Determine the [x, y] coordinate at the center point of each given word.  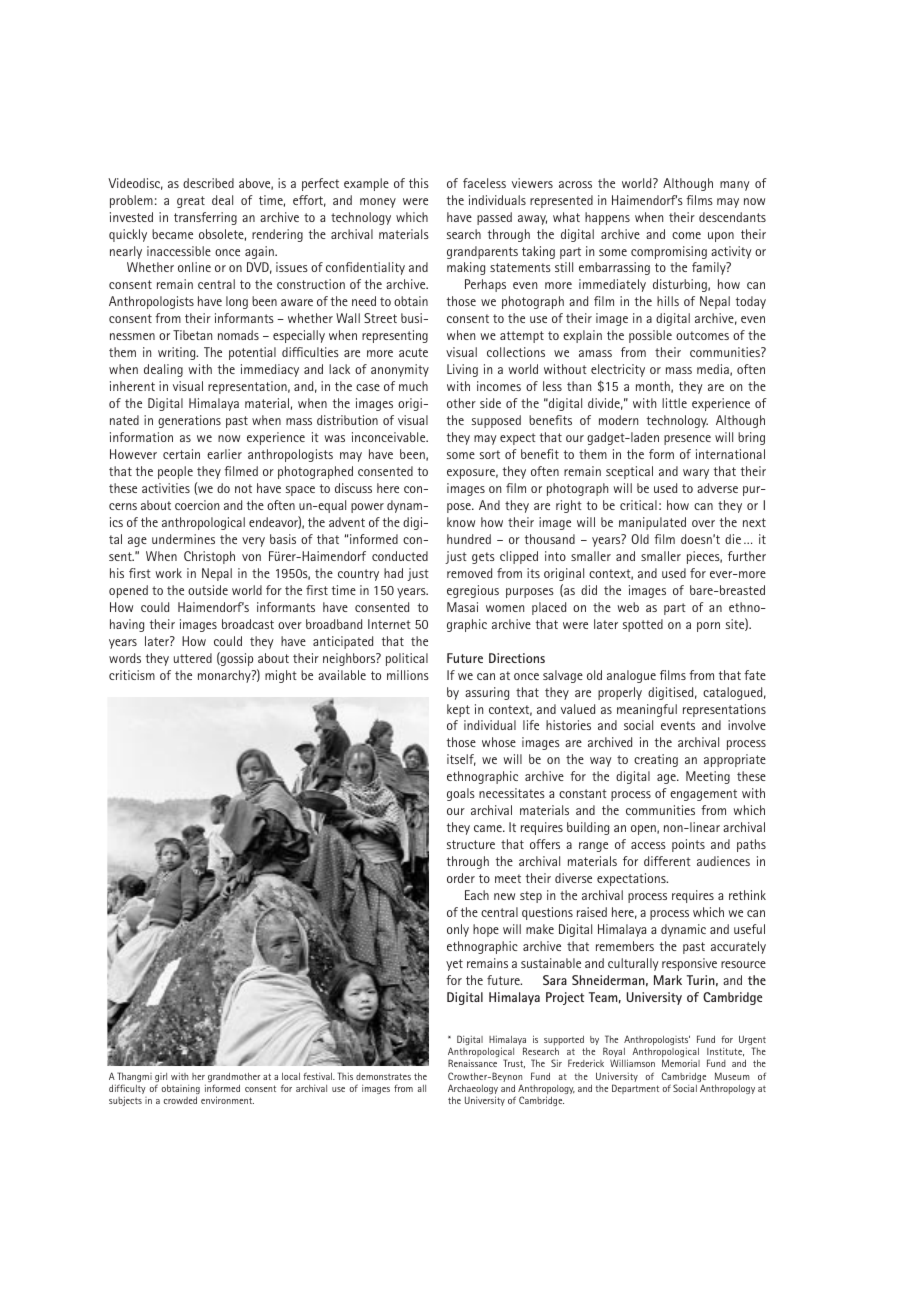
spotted [643, 625]
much [413, 386]
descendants [732, 217]
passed [494, 218]
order [461, 878]
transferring [205, 218]
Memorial [681, 1063]
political [407, 659]
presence [687, 440]
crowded [180, 1100]
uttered [193, 658]
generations [189, 421]
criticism [132, 675]
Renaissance [472, 1063]
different [667, 861]
